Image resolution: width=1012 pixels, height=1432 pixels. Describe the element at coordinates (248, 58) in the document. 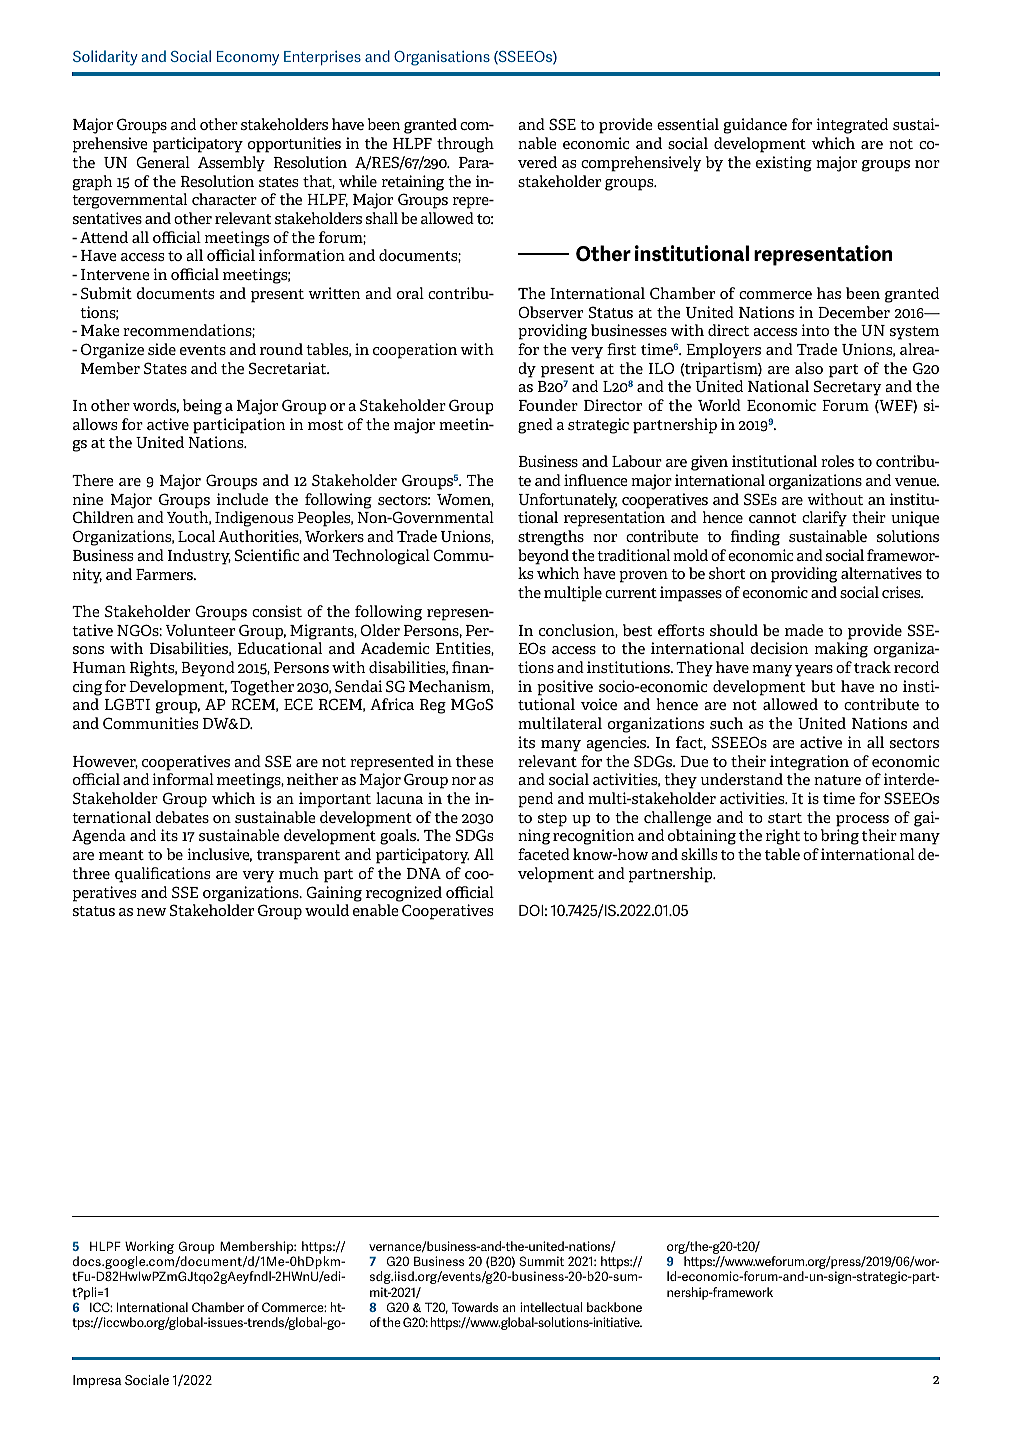

I see `Economy` at that location.
